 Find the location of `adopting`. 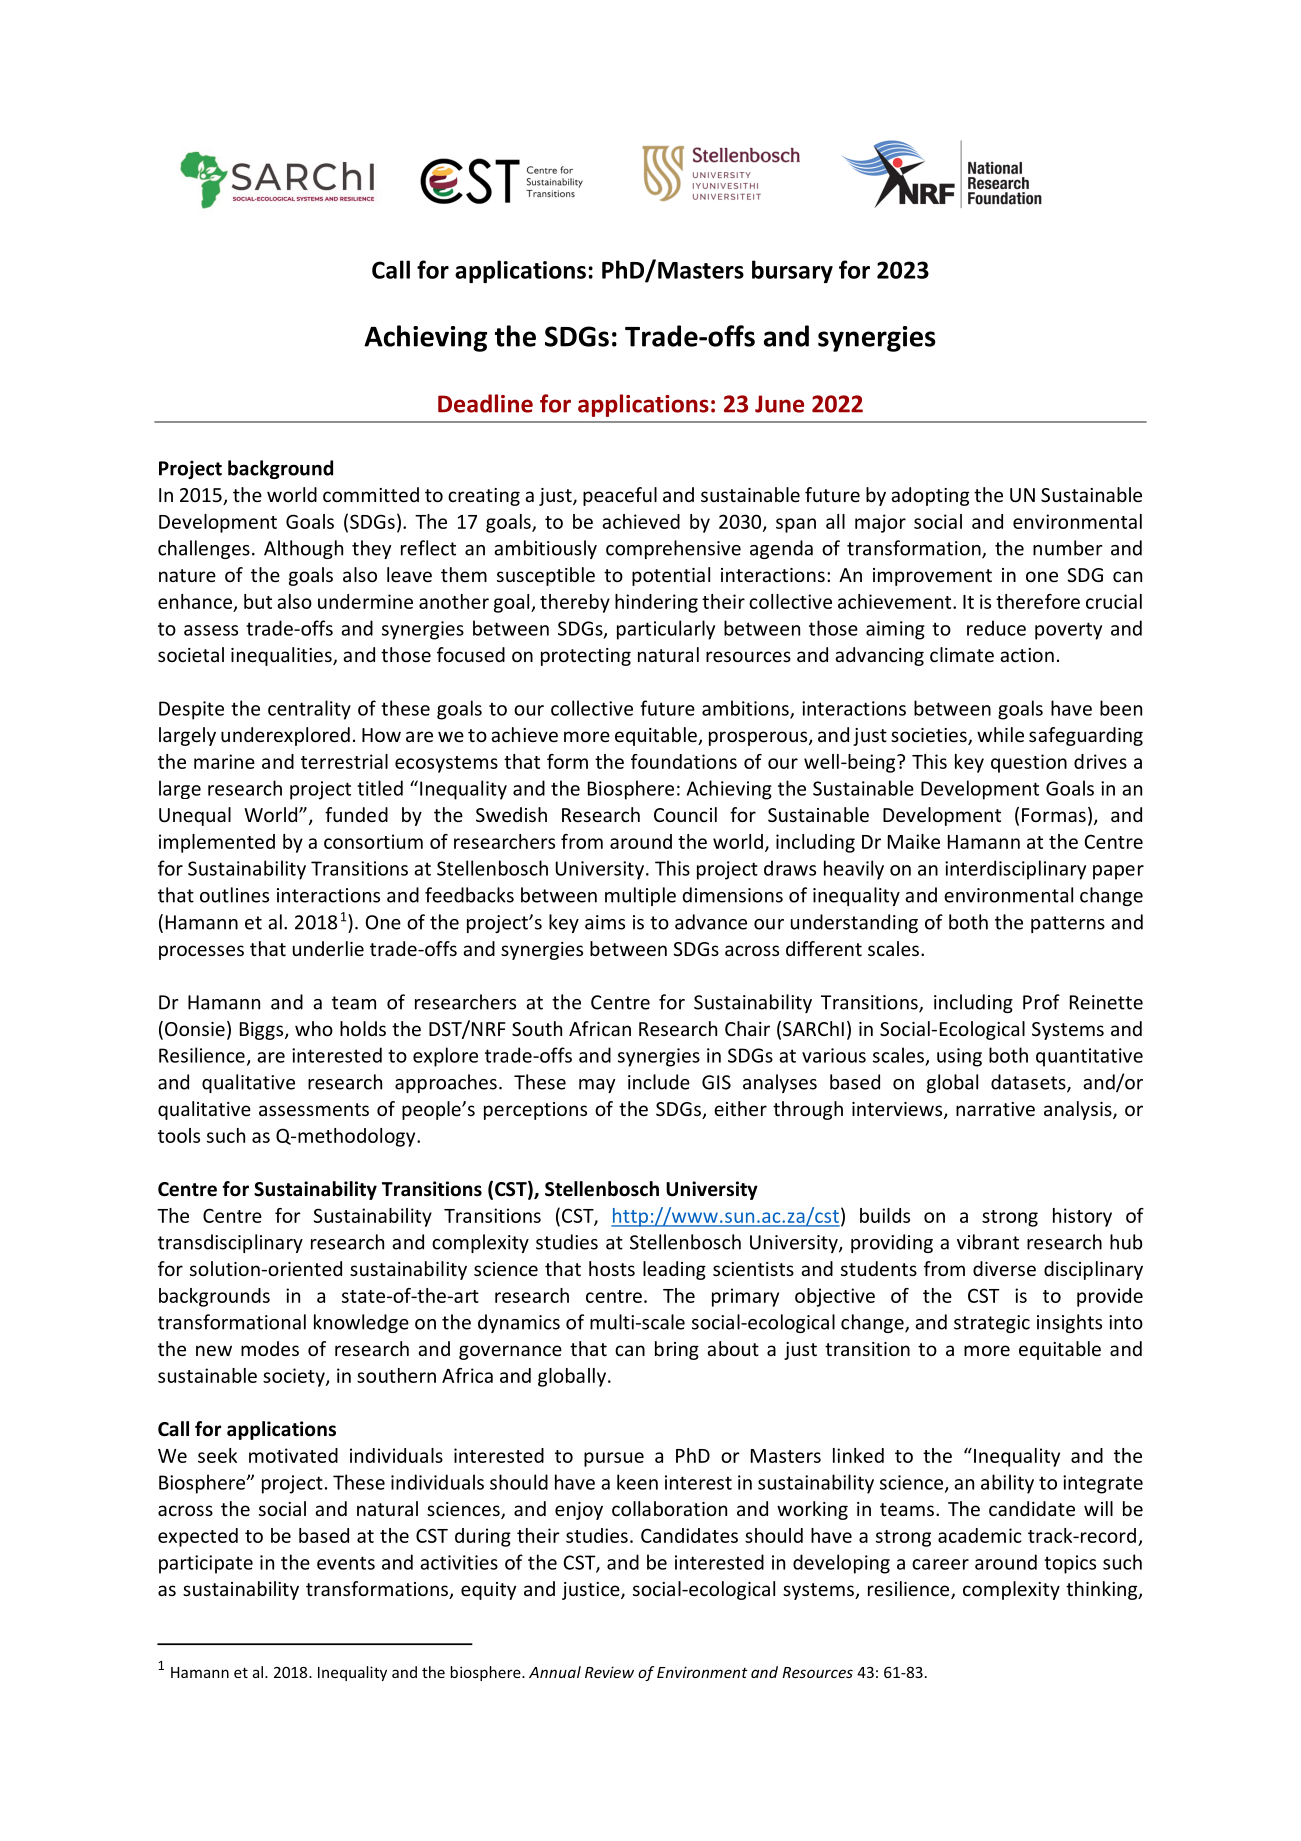

adopting is located at coordinates (930, 496).
